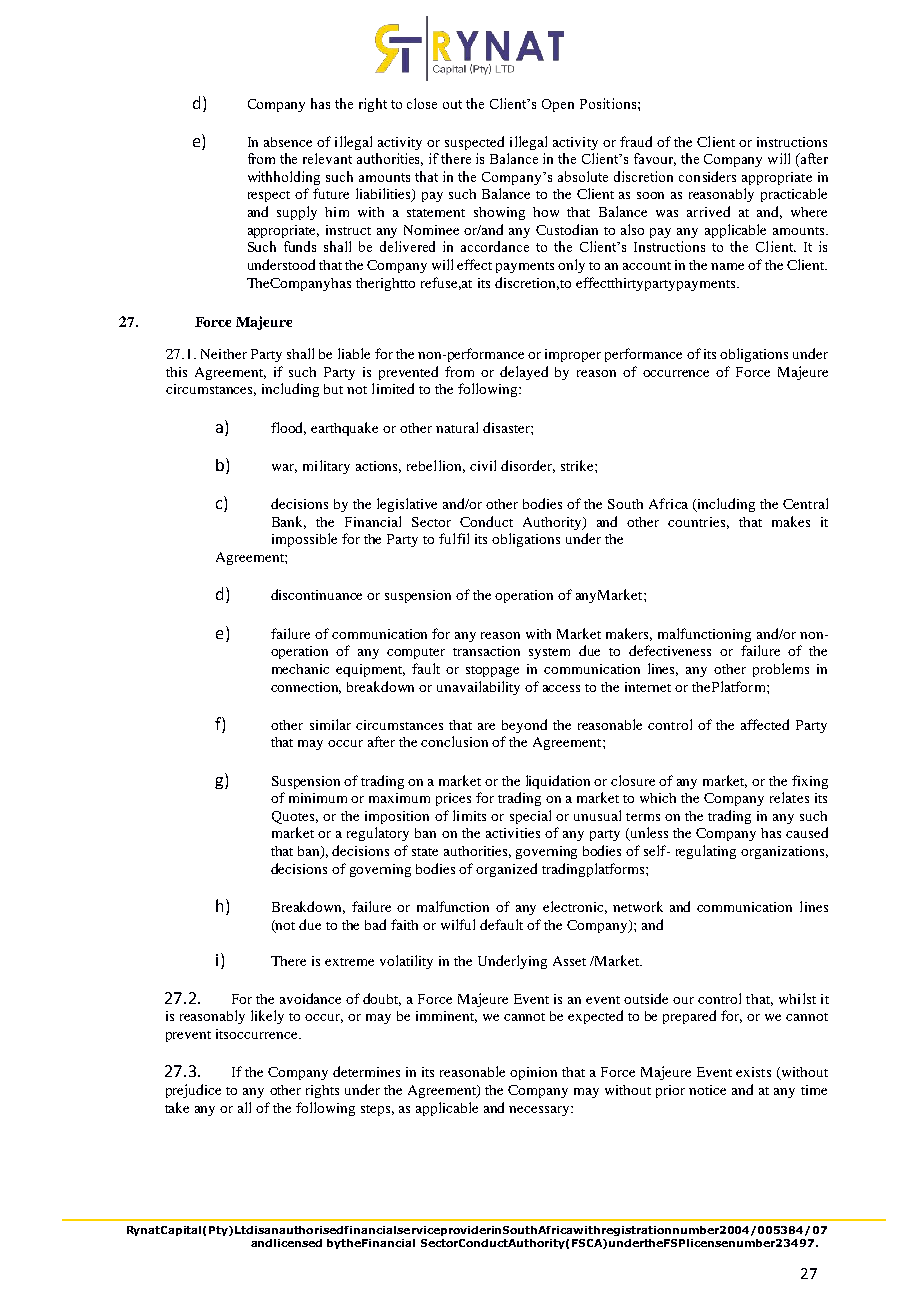 This document has width=924, height=1308. Describe the element at coordinates (753, 1072) in the document. I see `exists` at that location.
